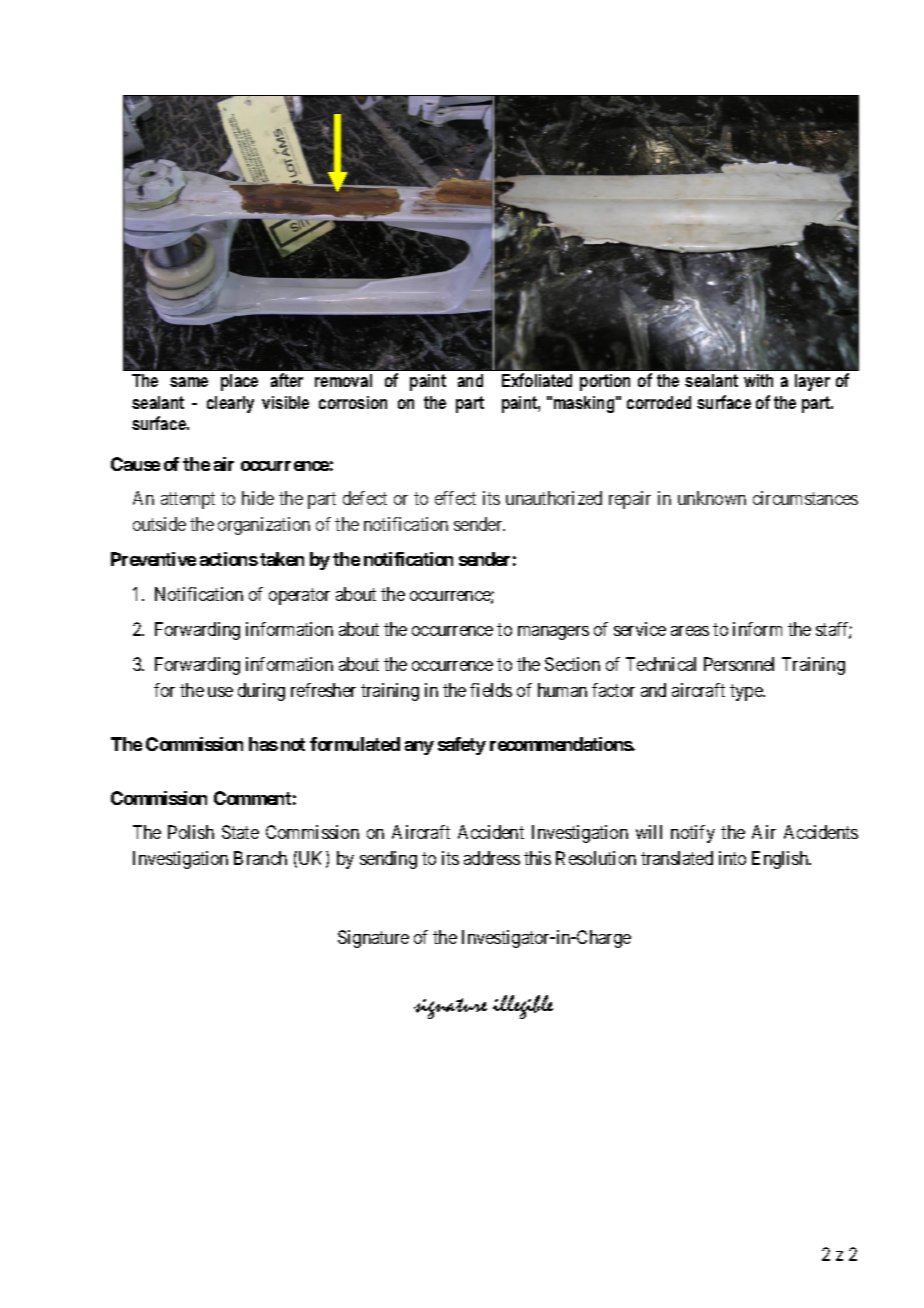  Describe the element at coordinates (747, 692) in the page. I see `type` at that location.
